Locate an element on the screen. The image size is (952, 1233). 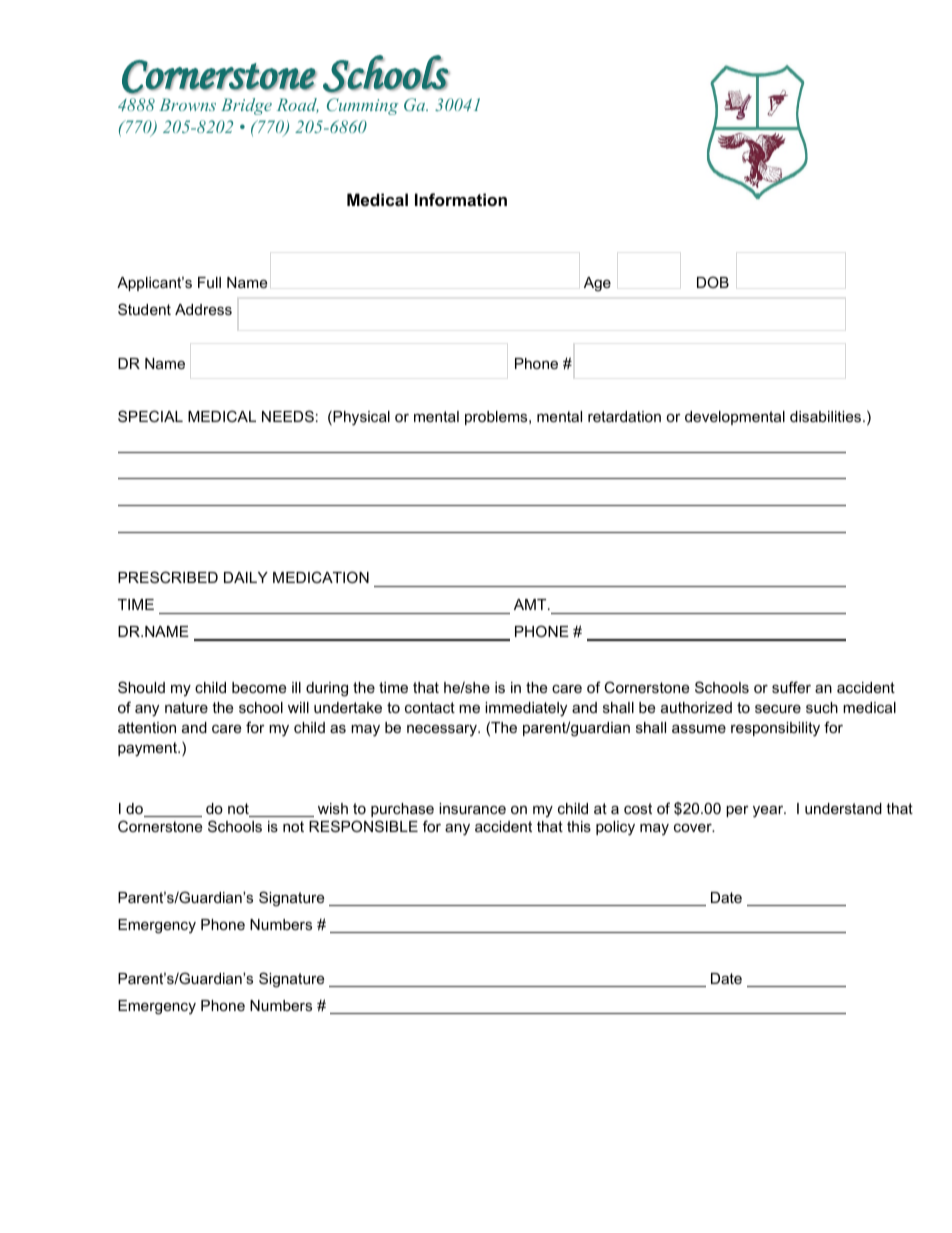
Bridge is located at coordinates (246, 106).
